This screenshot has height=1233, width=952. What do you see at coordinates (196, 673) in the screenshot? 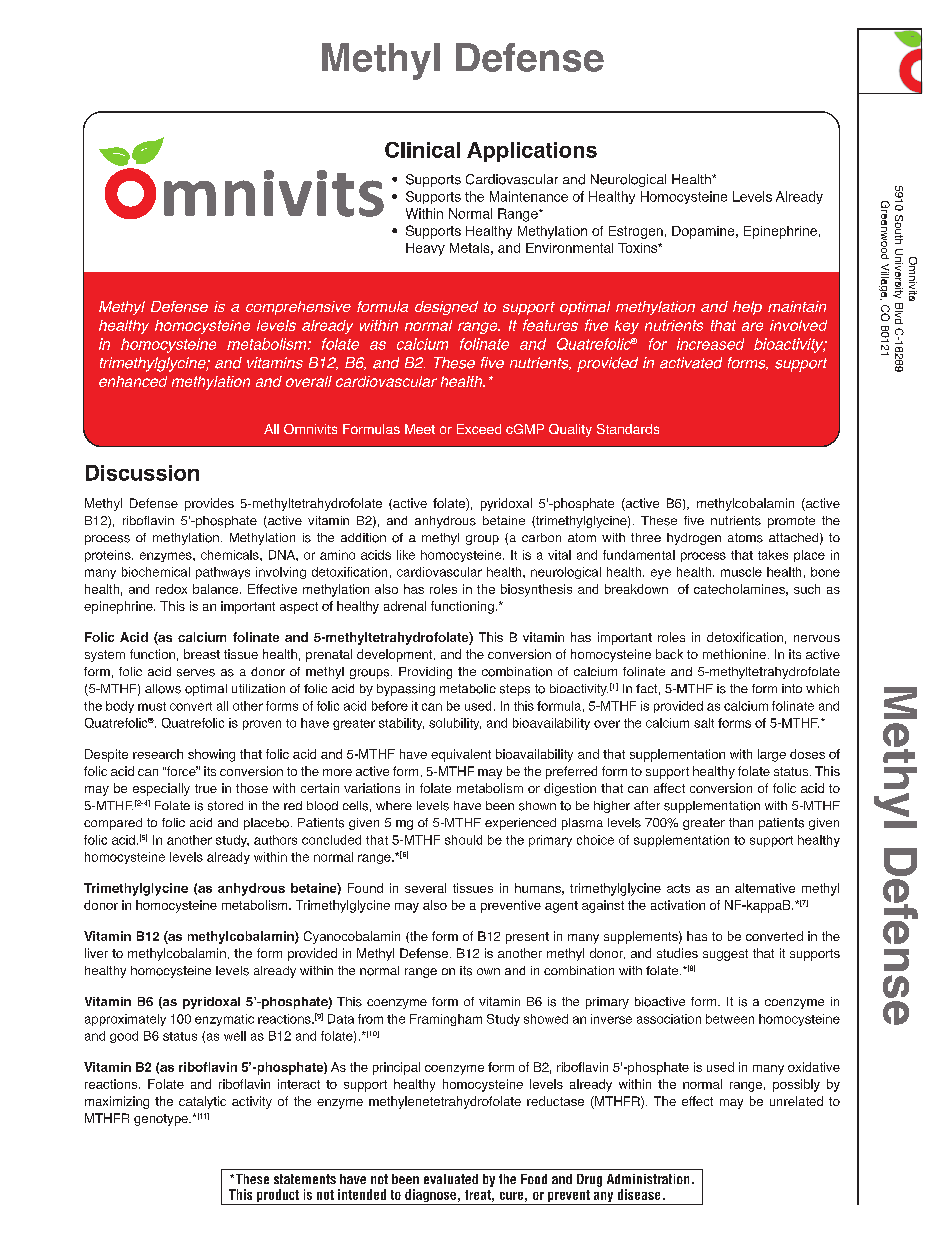
I see `serves` at bounding box center [196, 673].
